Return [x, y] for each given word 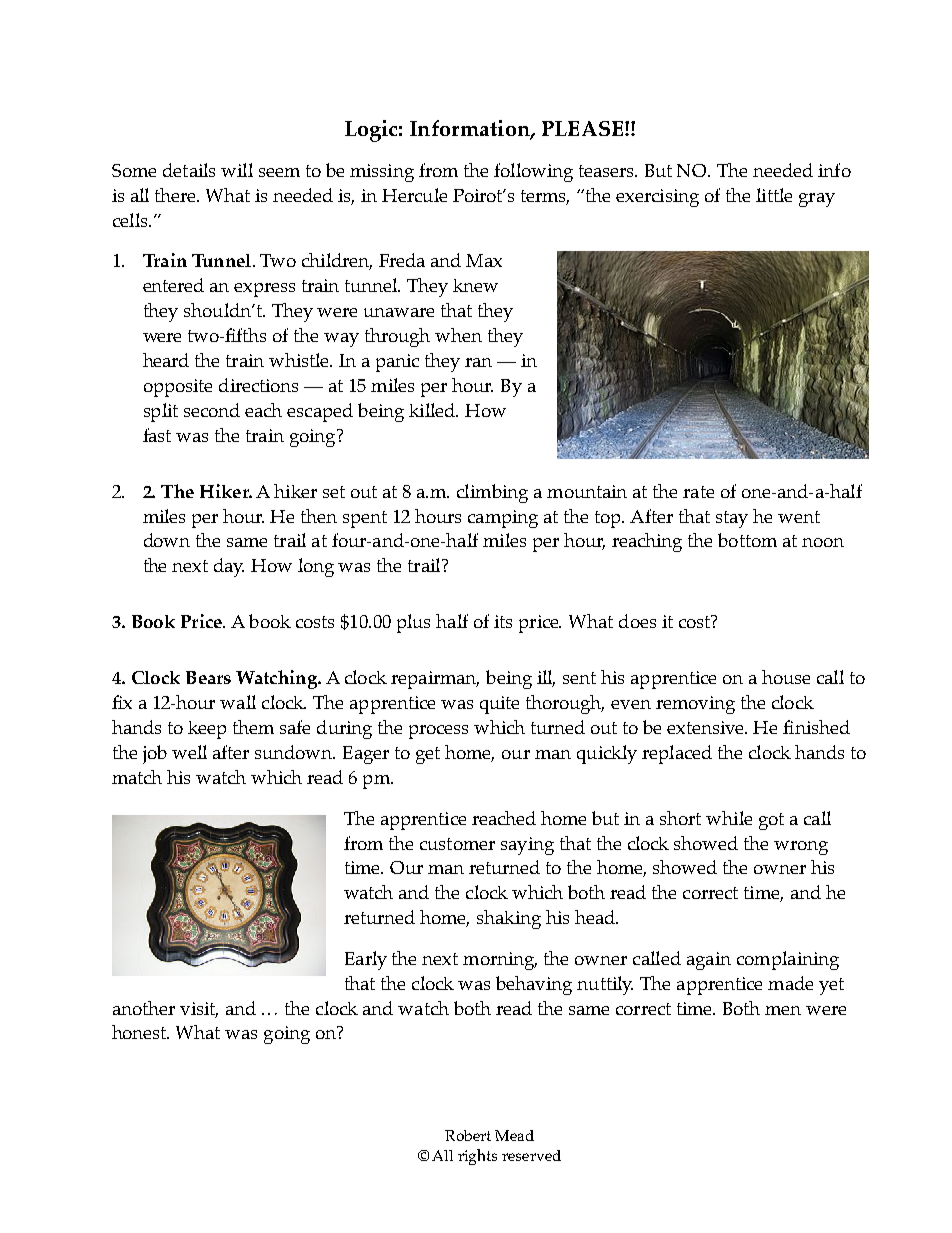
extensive [707, 727]
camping [503, 519]
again [709, 961]
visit [199, 1009]
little [774, 195]
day [229, 567]
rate [698, 492]
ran [478, 362]
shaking [509, 919]
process [438, 732]
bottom [747, 540]
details [189, 170]
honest [140, 1032]
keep [207, 730]
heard [166, 360]
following [533, 172]
